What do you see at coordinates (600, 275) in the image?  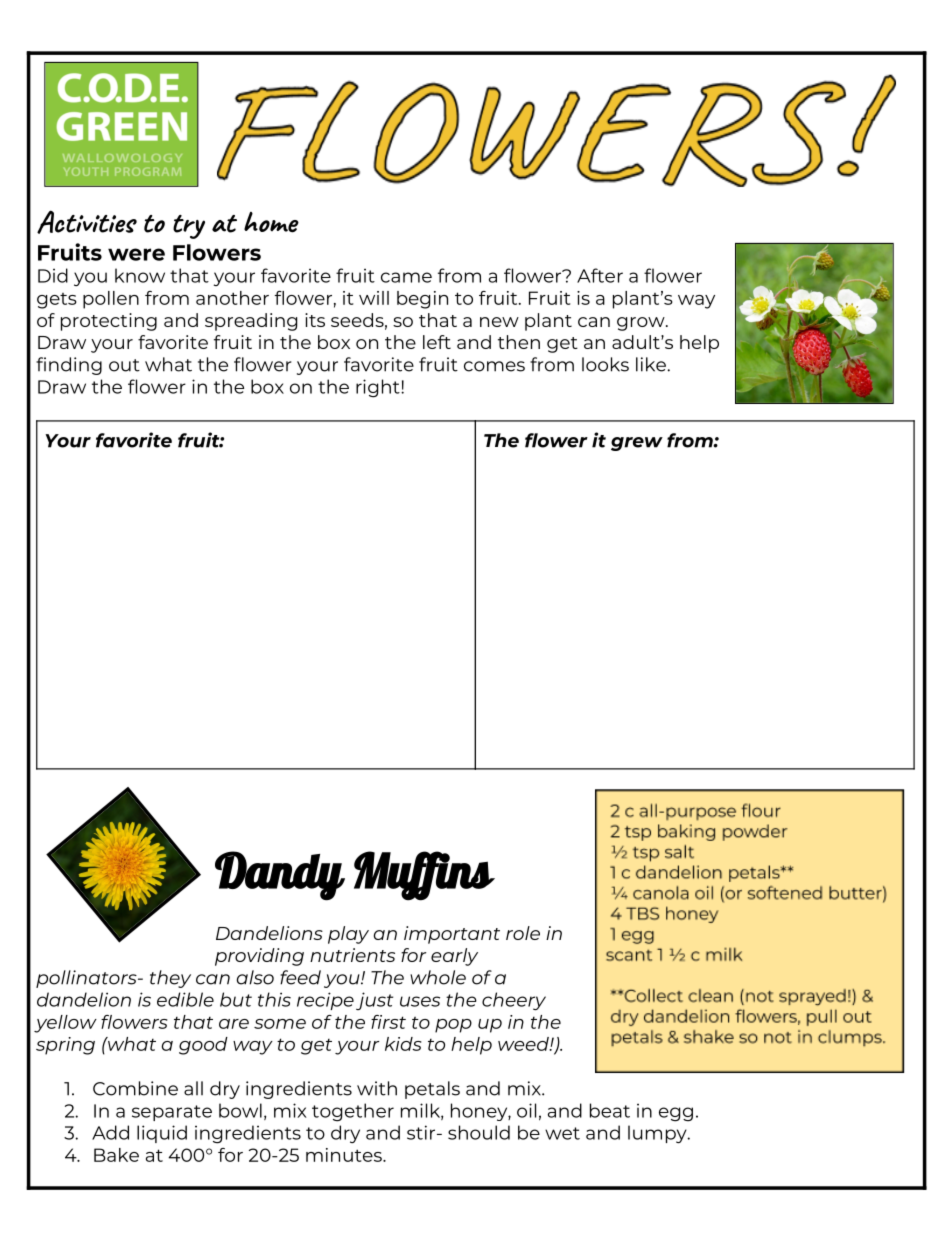 I see `After` at bounding box center [600, 275].
